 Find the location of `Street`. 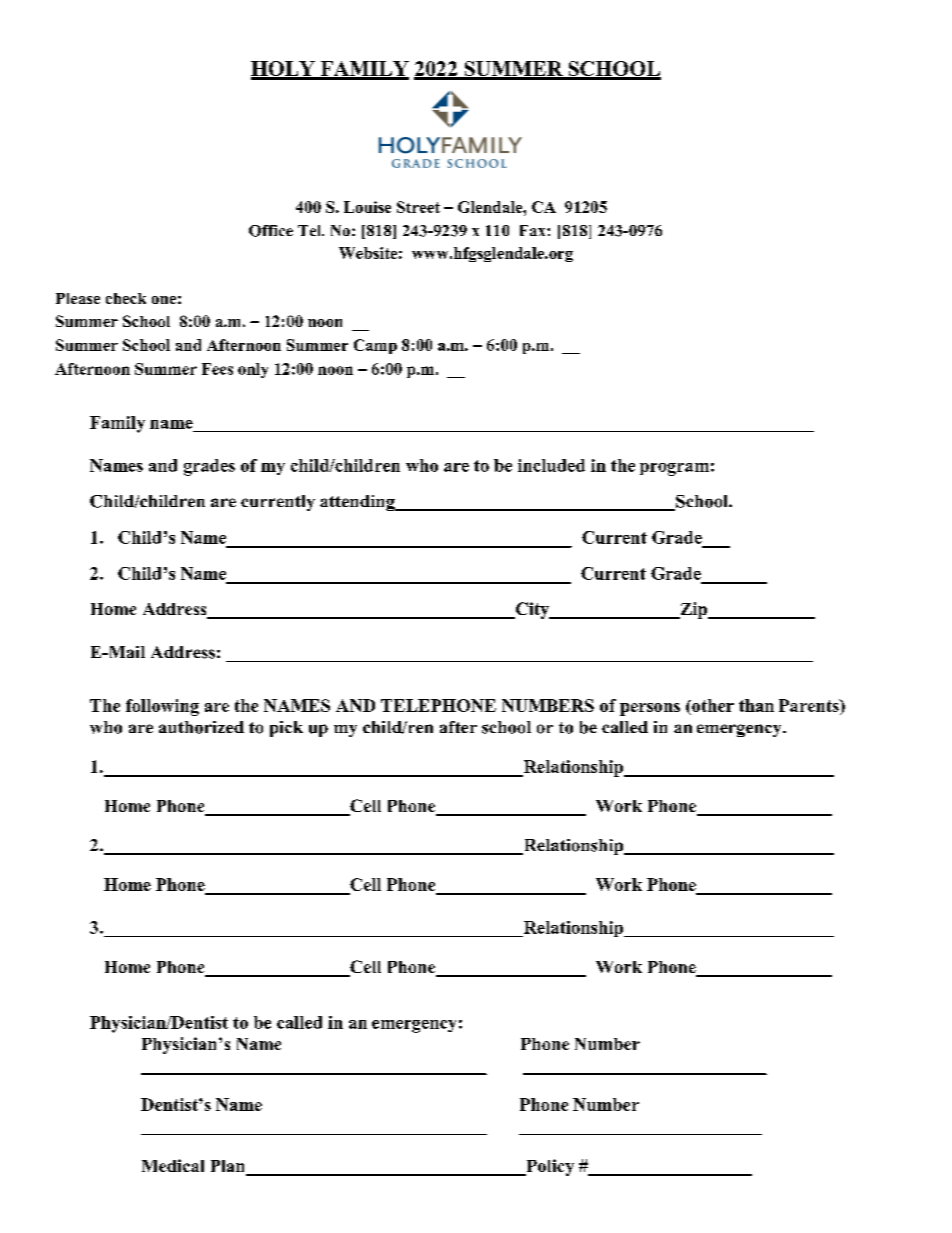

Street is located at coordinates (418, 207).
